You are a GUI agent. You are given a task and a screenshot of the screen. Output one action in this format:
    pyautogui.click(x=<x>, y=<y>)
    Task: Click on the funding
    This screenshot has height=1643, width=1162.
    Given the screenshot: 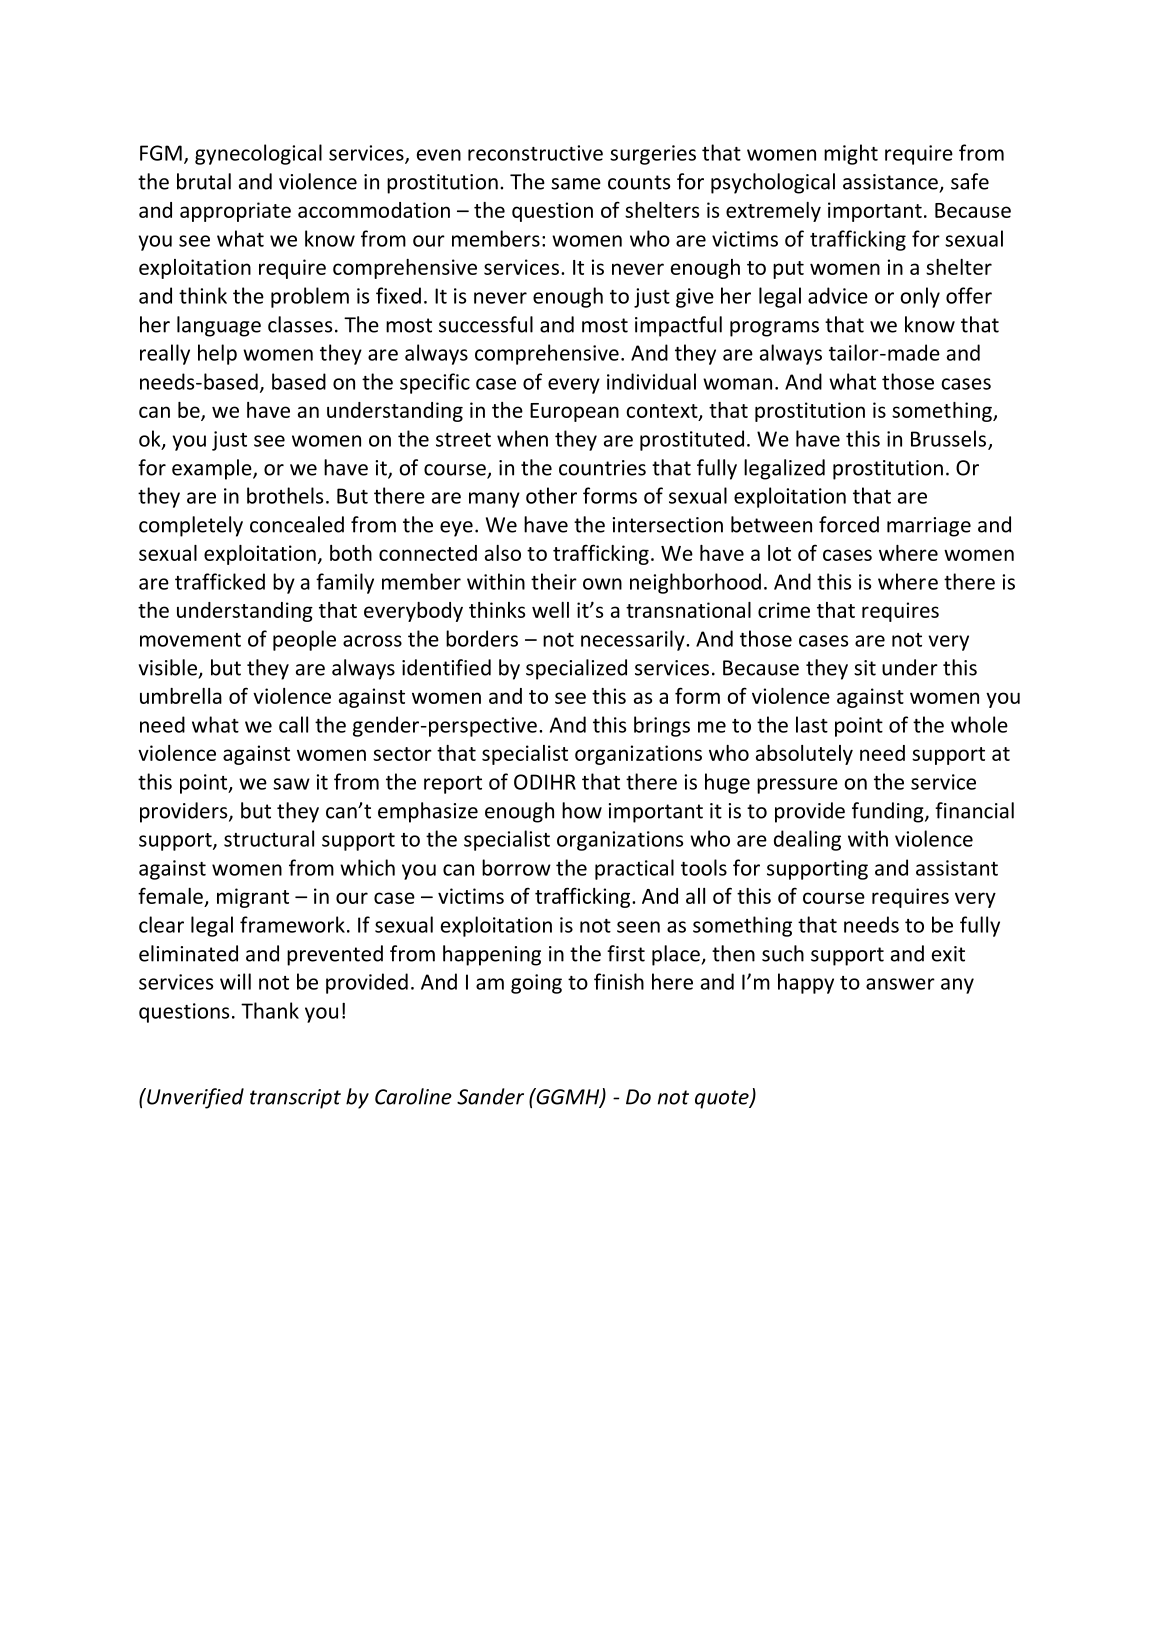 What is the action you would take?
    pyautogui.click(x=889, y=812)
